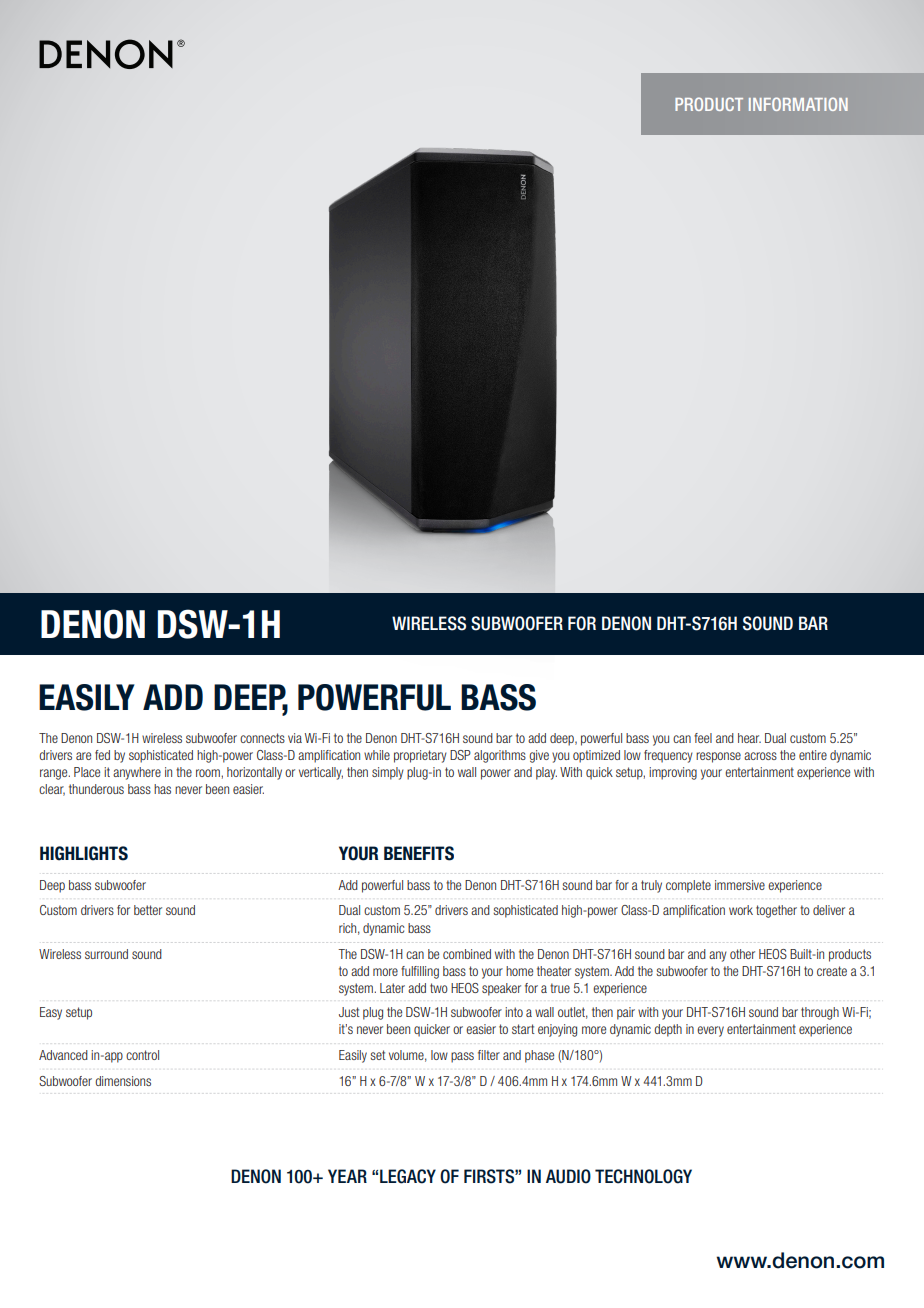 This image has width=924, height=1308. What do you see at coordinates (760, 756) in the image?
I see `across` at bounding box center [760, 756].
